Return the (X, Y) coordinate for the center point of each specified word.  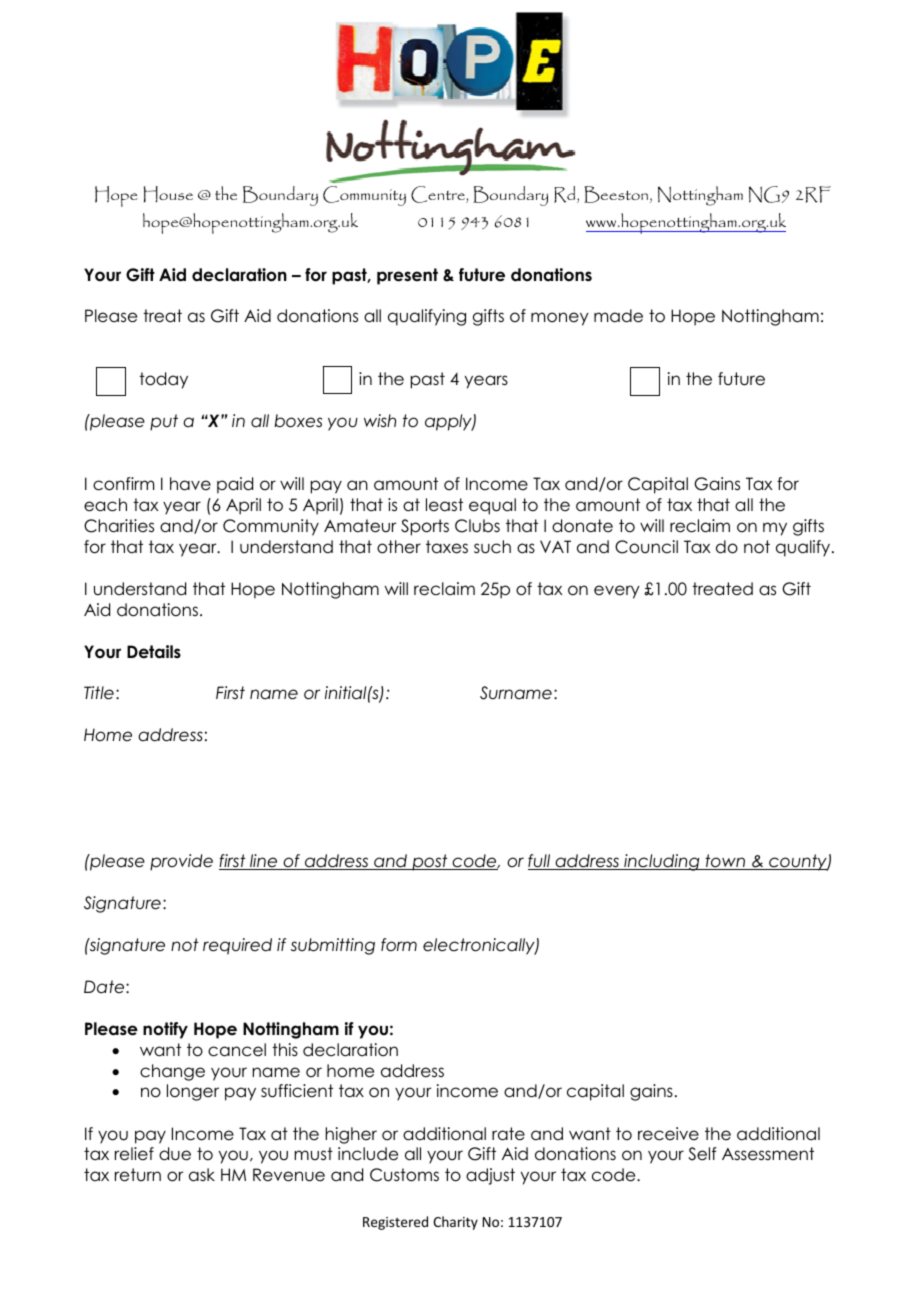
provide (181, 862)
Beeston (617, 194)
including (662, 862)
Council (646, 547)
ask (202, 1175)
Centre (439, 194)
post (430, 862)
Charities (119, 526)
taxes (447, 547)
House (168, 194)
